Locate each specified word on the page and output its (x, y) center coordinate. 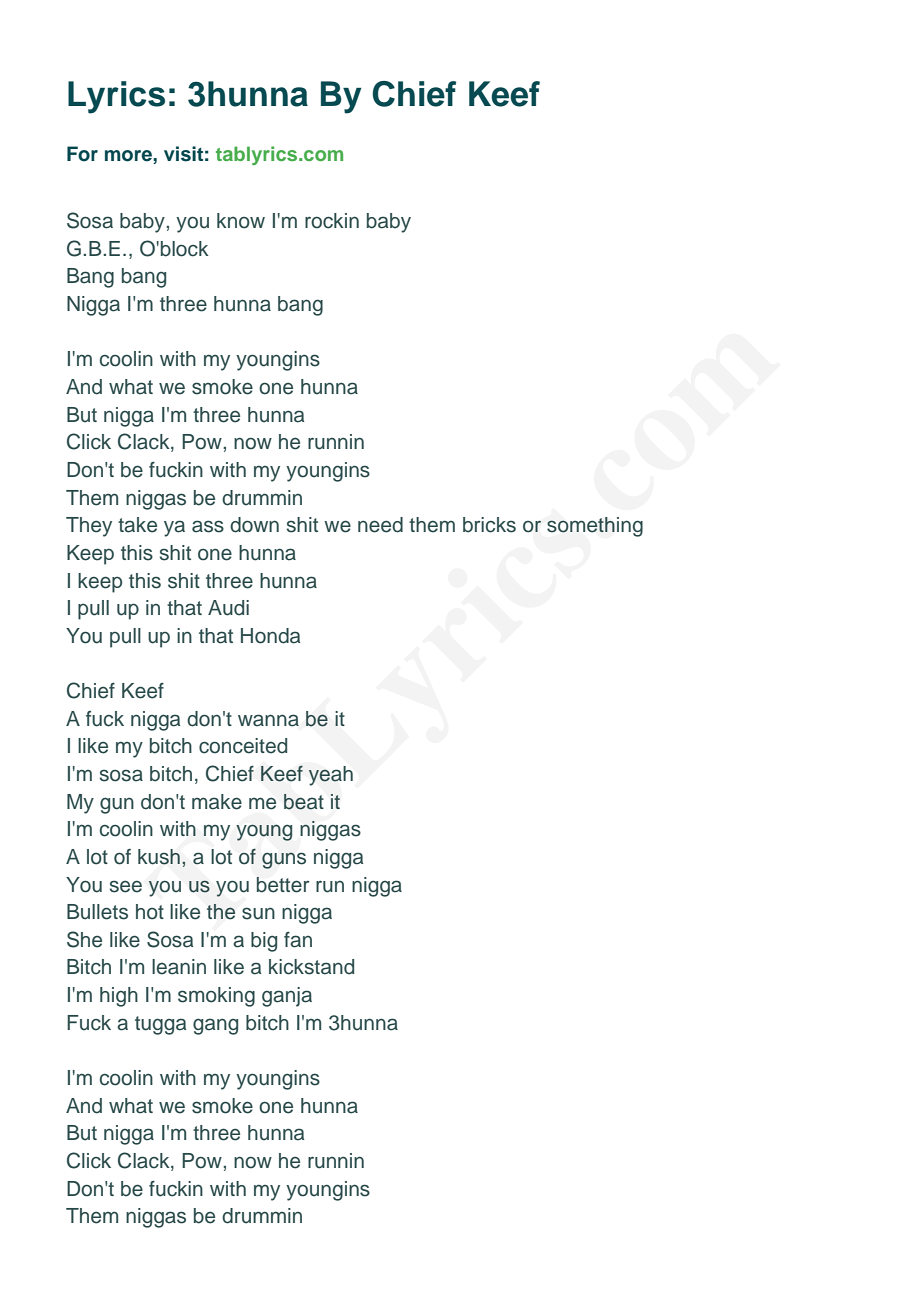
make (217, 802)
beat (304, 802)
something (595, 527)
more (129, 156)
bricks (489, 525)
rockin (332, 221)
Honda (270, 636)
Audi (228, 608)
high (119, 997)
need (380, 525)
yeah (331, 776)
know (241, 221)
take (137, 525)
